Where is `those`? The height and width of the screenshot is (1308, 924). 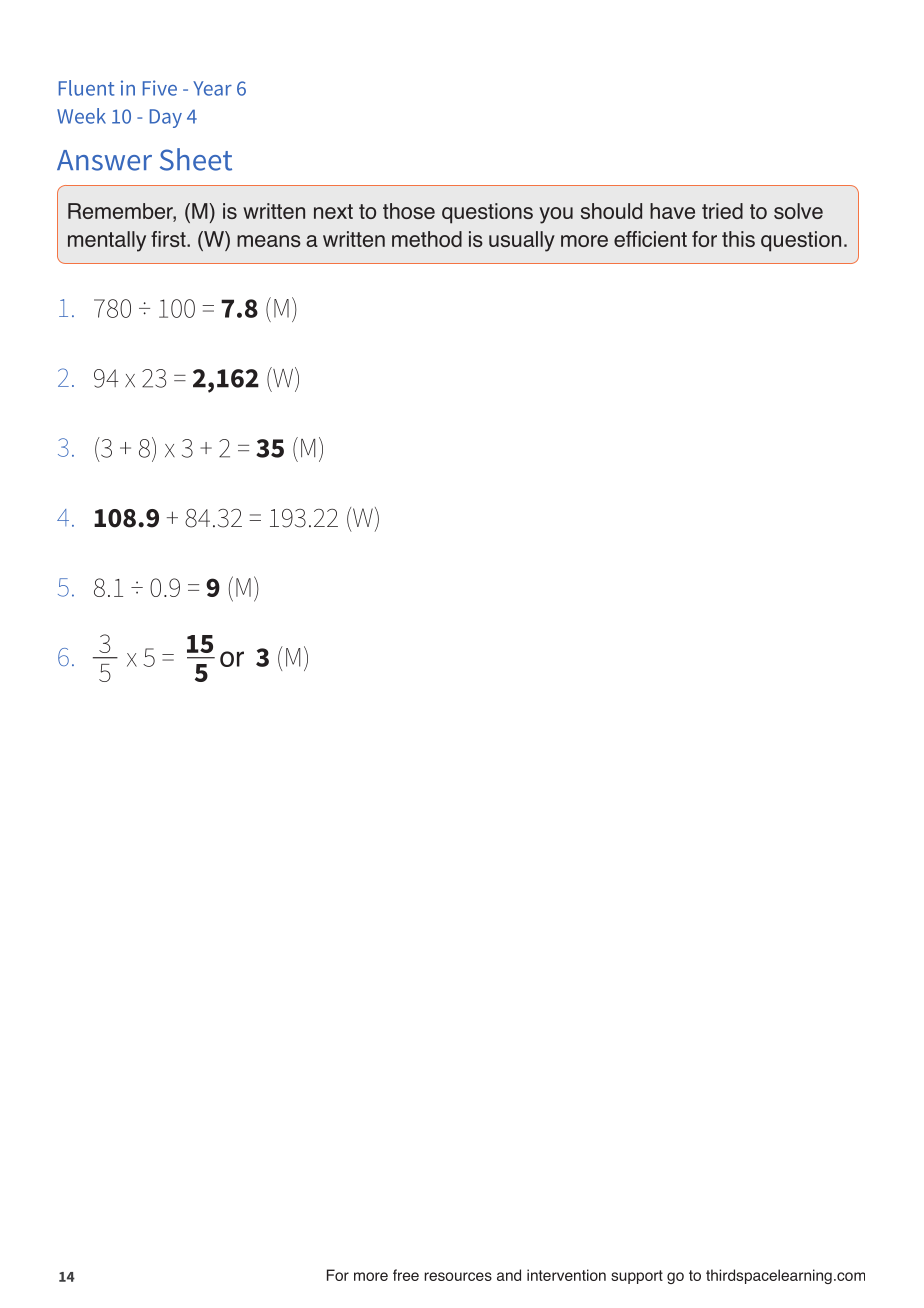
those is located at coordinates (409, 211).
